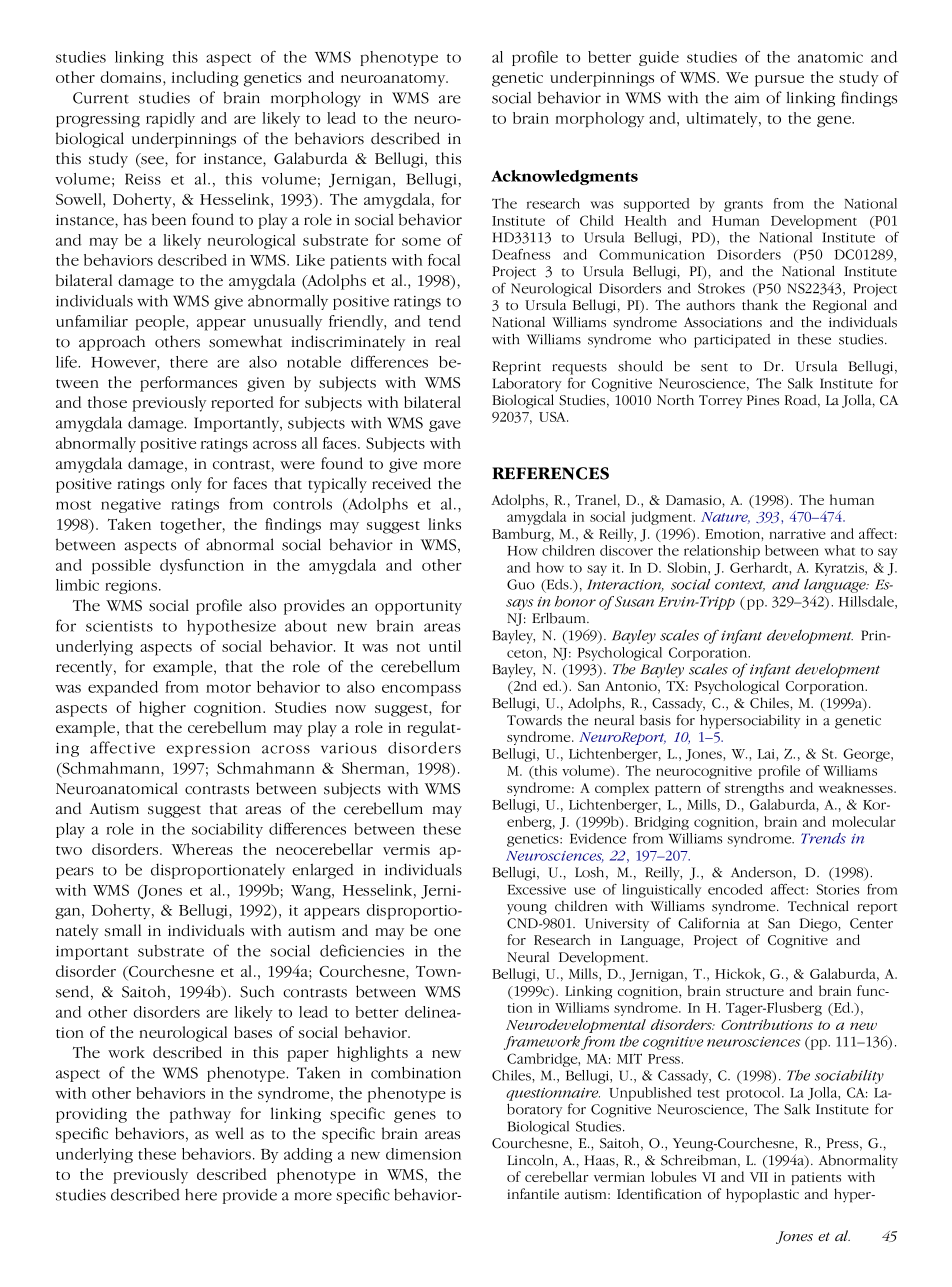  Describe the element at coordinates (200, 1115) in the screenshot. I see `pathway` at that location.
